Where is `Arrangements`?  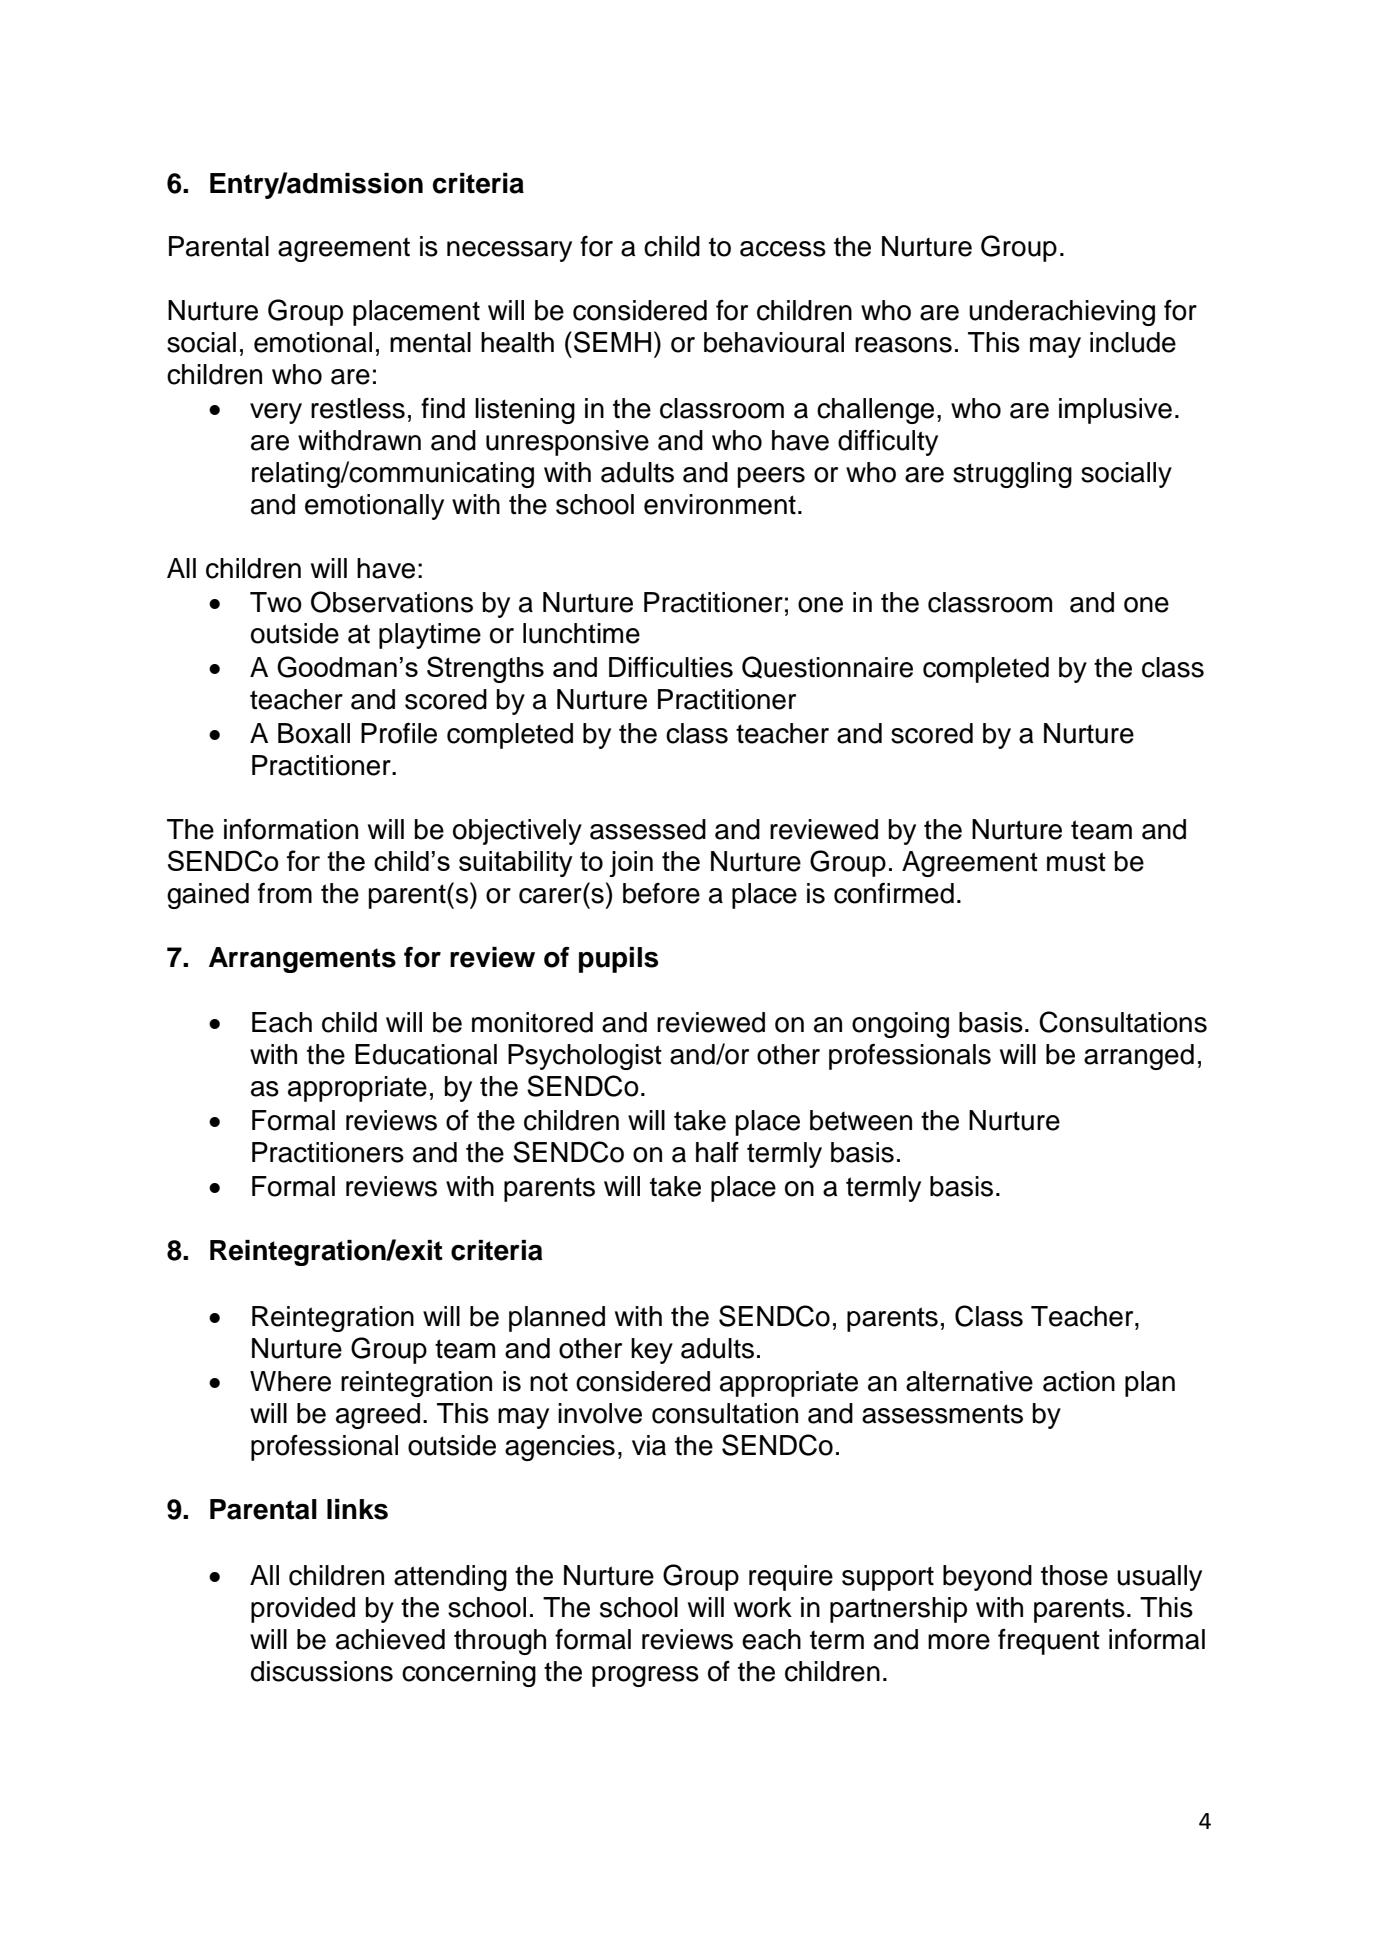 Arrangements is located at coordinates (302, 960).
